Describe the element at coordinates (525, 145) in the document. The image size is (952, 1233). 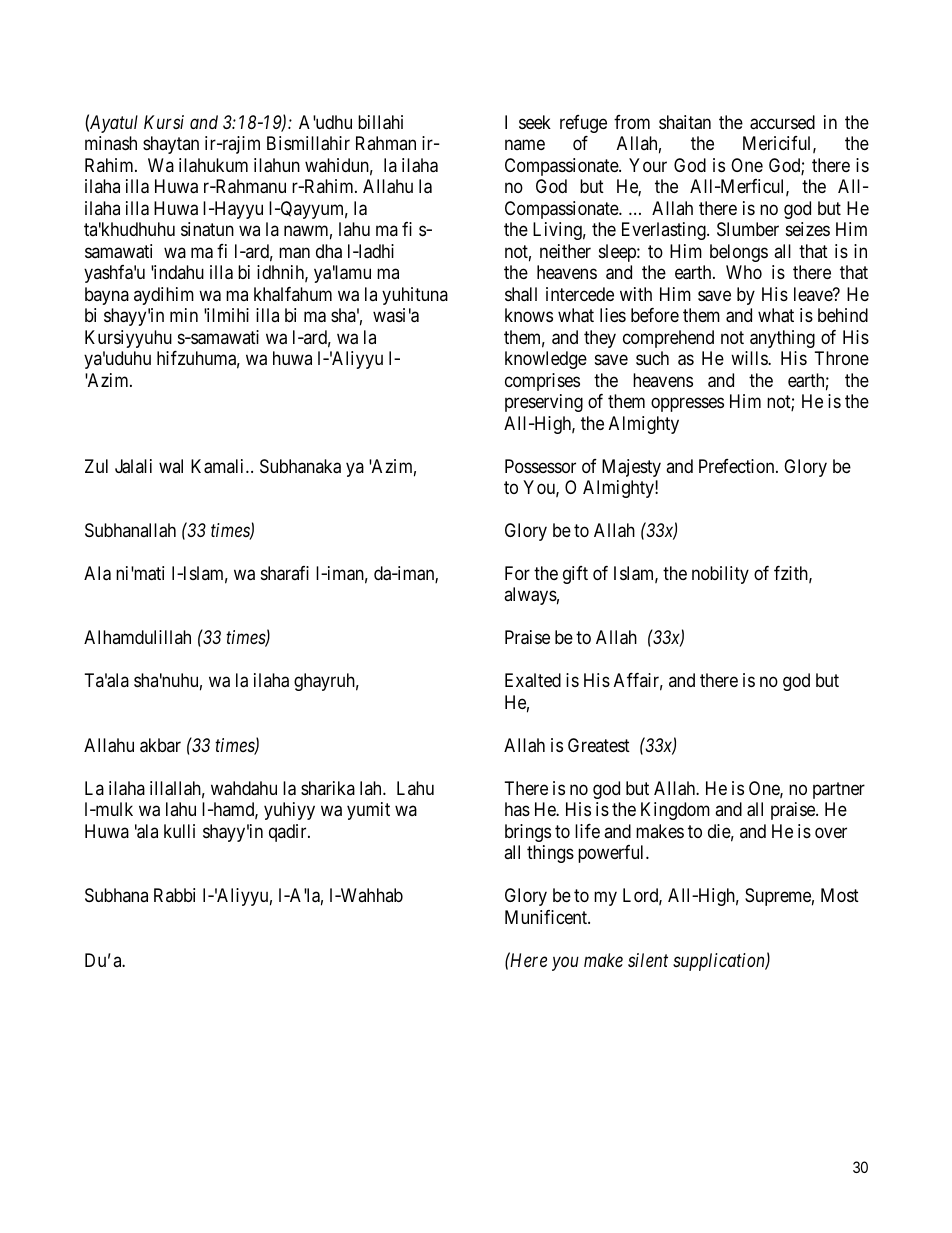
I see `name` at that location.
